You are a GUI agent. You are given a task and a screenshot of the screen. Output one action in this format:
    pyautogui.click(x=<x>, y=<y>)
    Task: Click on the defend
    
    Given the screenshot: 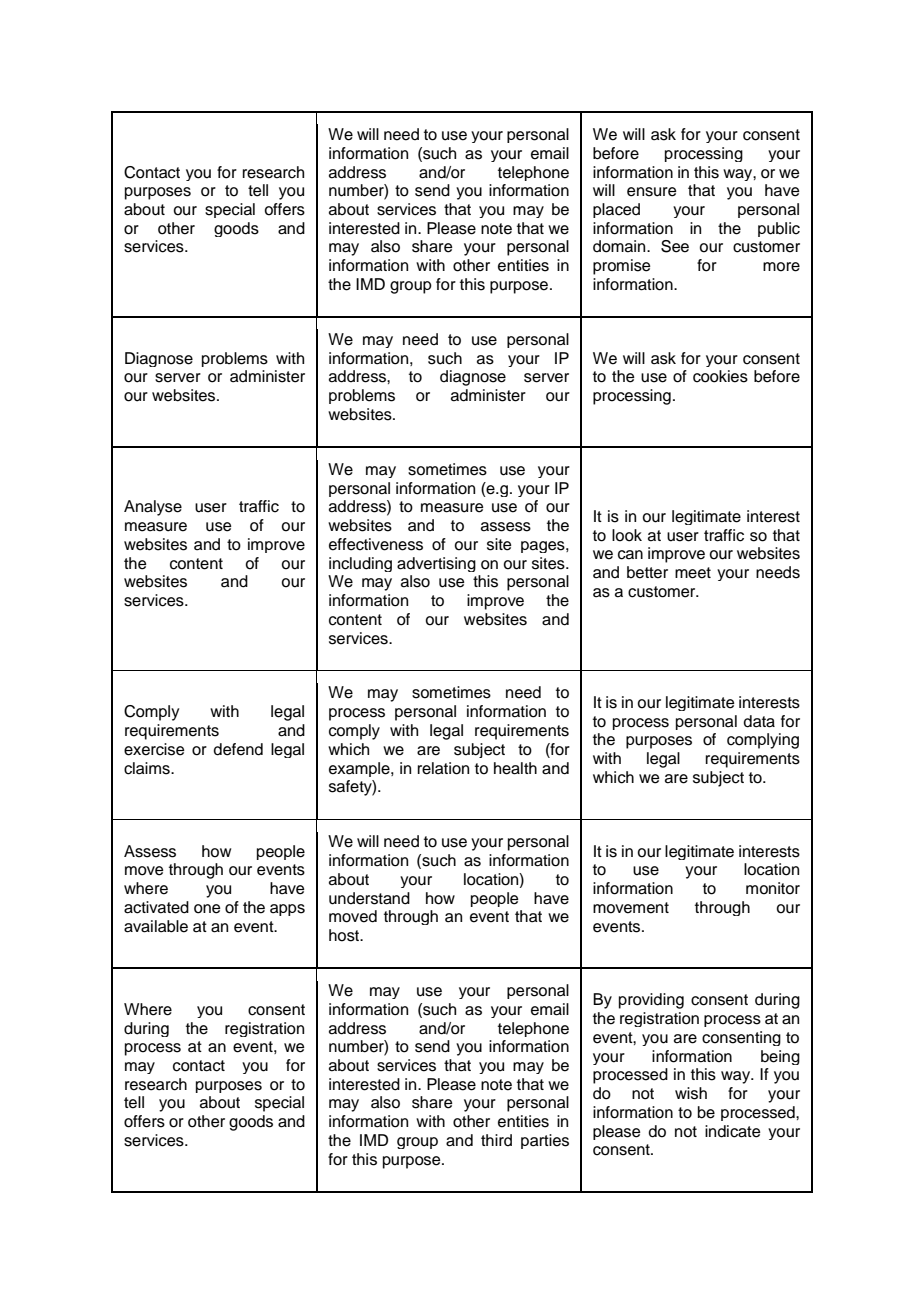 What is the action you would take?
    pyautogui.click(x=238, y=749)
